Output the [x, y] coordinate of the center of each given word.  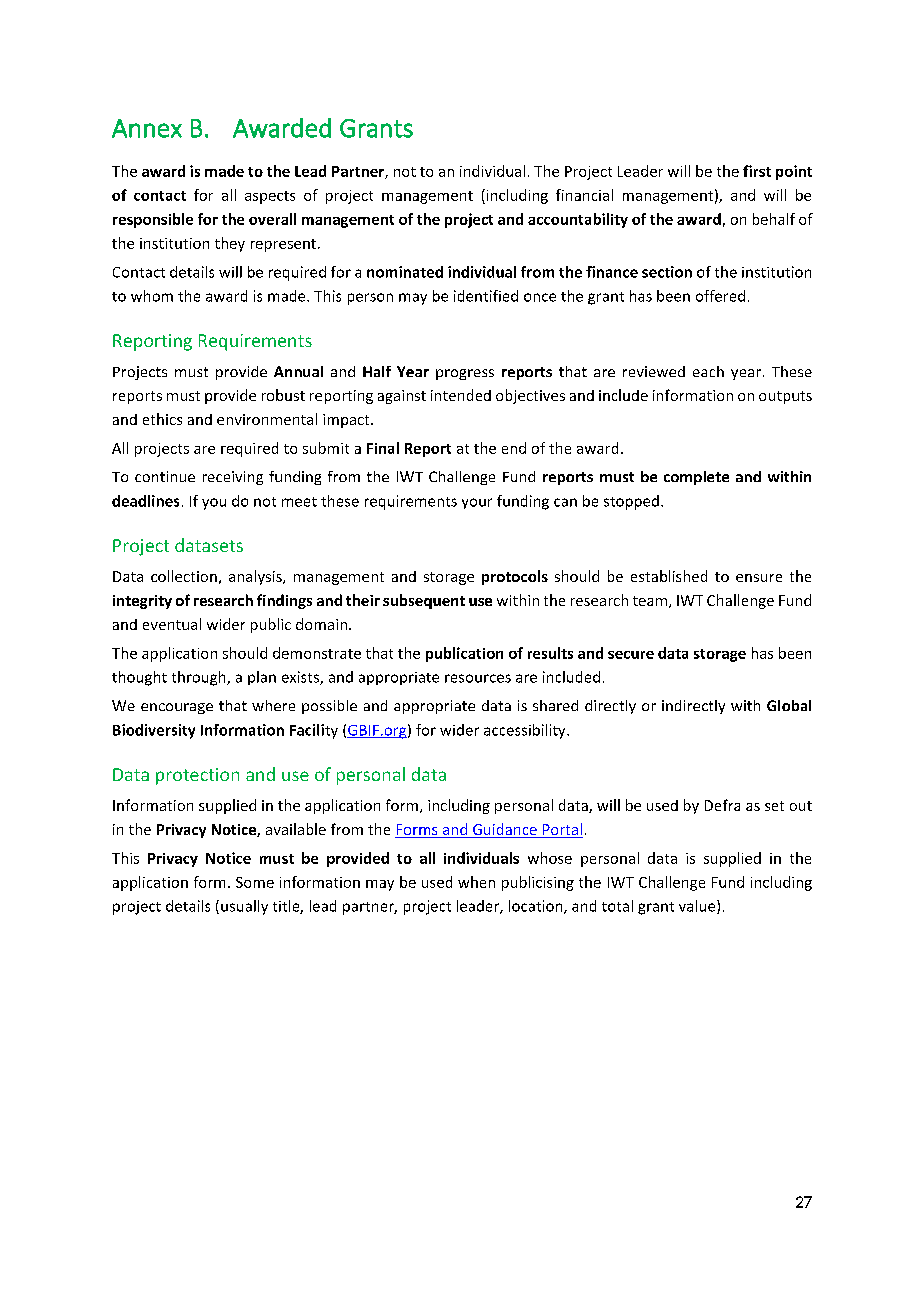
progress [465, 374]
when [476, 882]
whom [152, 296]
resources [478, 678]
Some [255, 882]
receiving [233, 478]
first [757, 171]
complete [696, 478]
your [477, 503]
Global [789, 705]
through [200, 678]
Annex [147, 128]
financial [584, 195]
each [708, 371]
